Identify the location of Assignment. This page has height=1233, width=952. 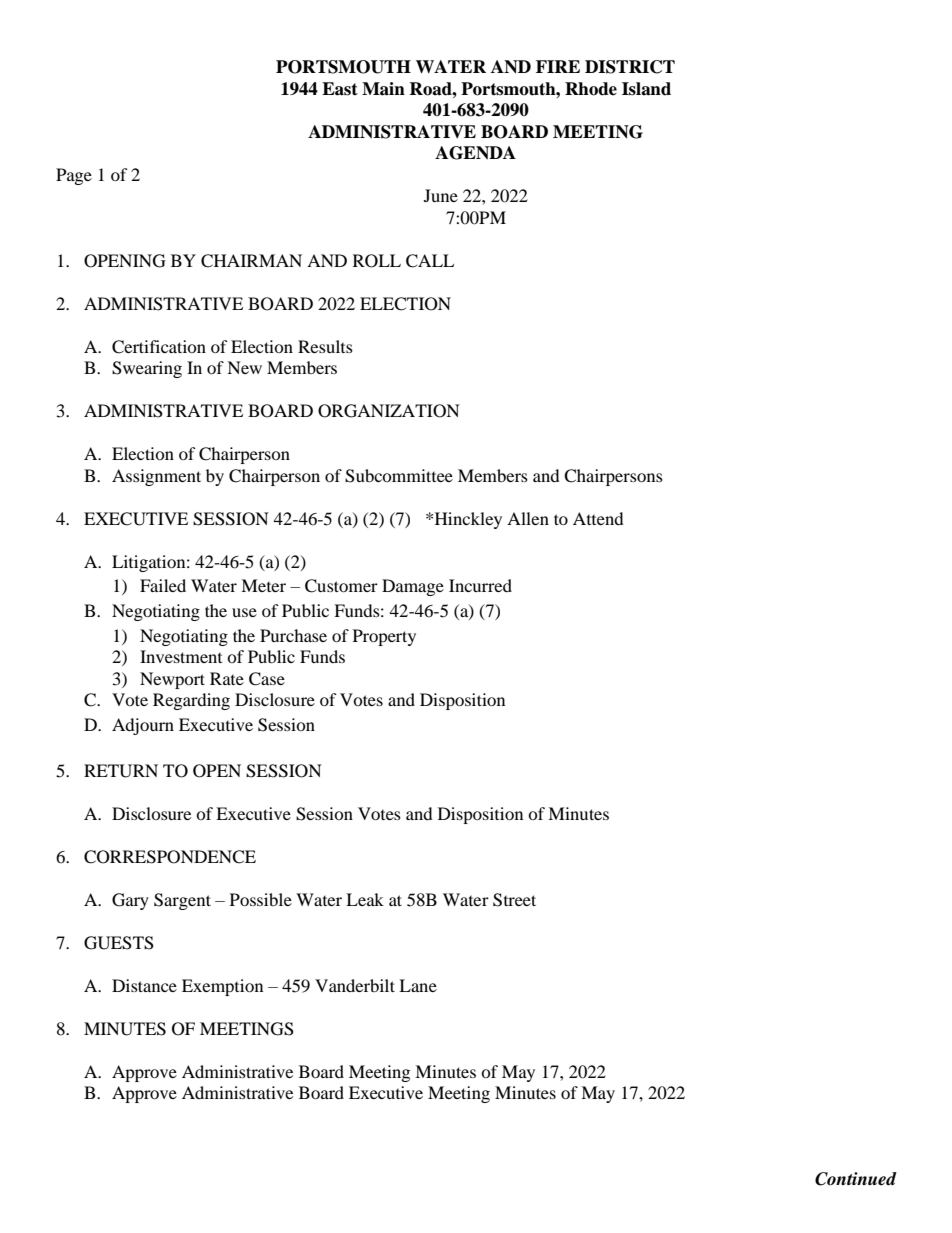
(156, 477).
